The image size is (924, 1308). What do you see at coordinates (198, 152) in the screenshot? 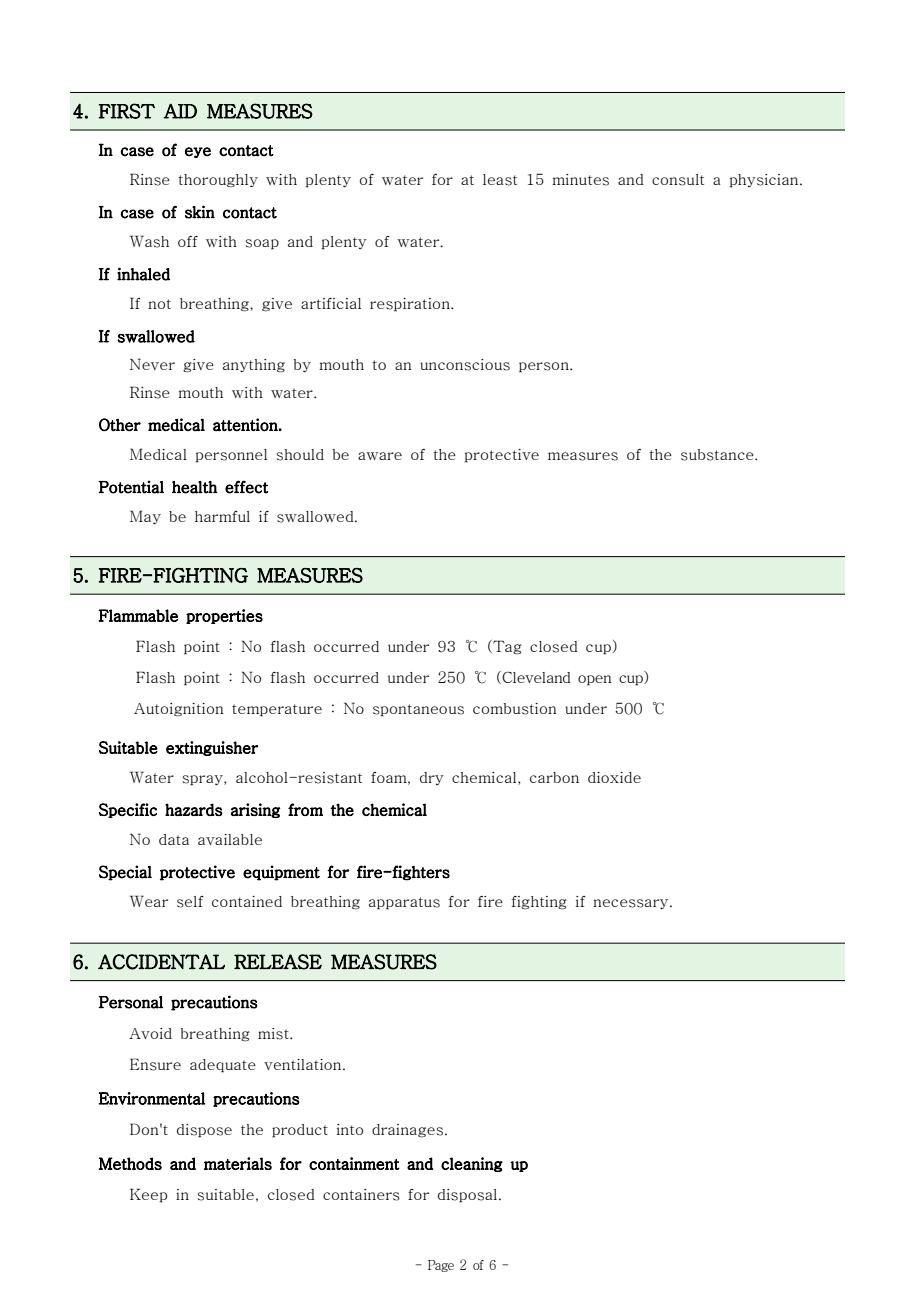
I see `eye` at bounding box center [198, 152].
